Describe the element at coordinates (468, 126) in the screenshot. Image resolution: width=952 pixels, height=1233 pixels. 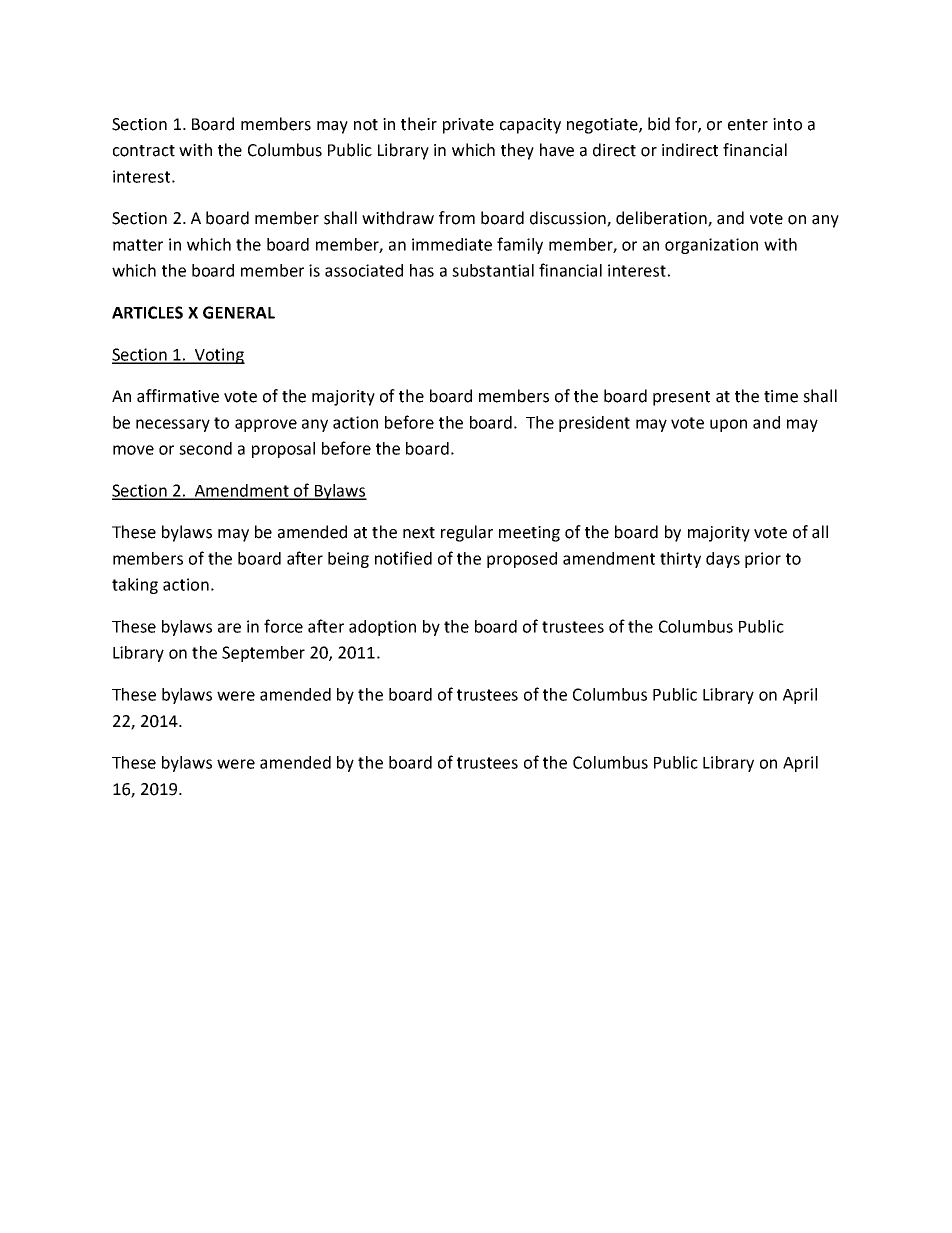
I see `private` at that location.
